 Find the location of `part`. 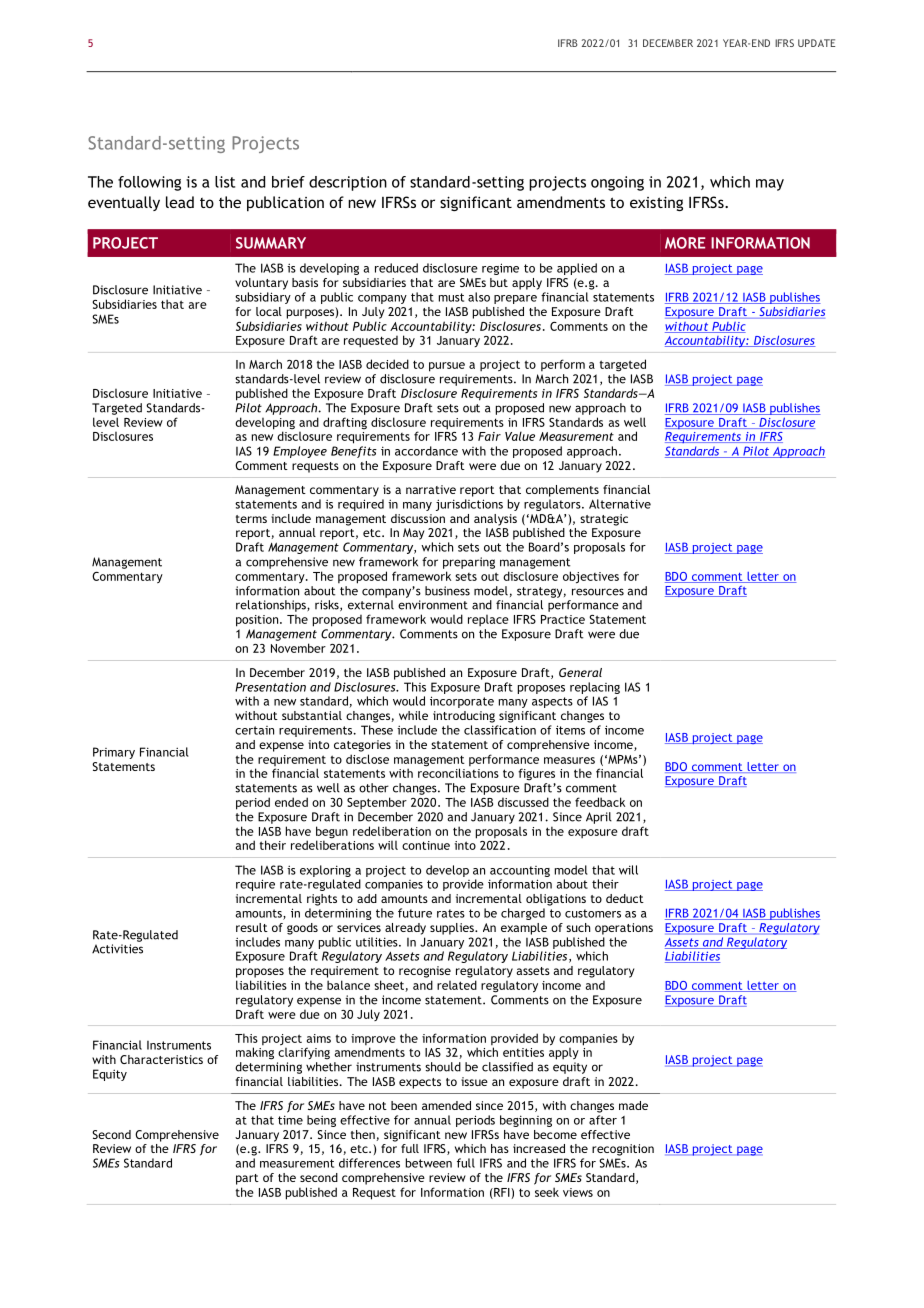

part is located at coordinates (247, 1179).
